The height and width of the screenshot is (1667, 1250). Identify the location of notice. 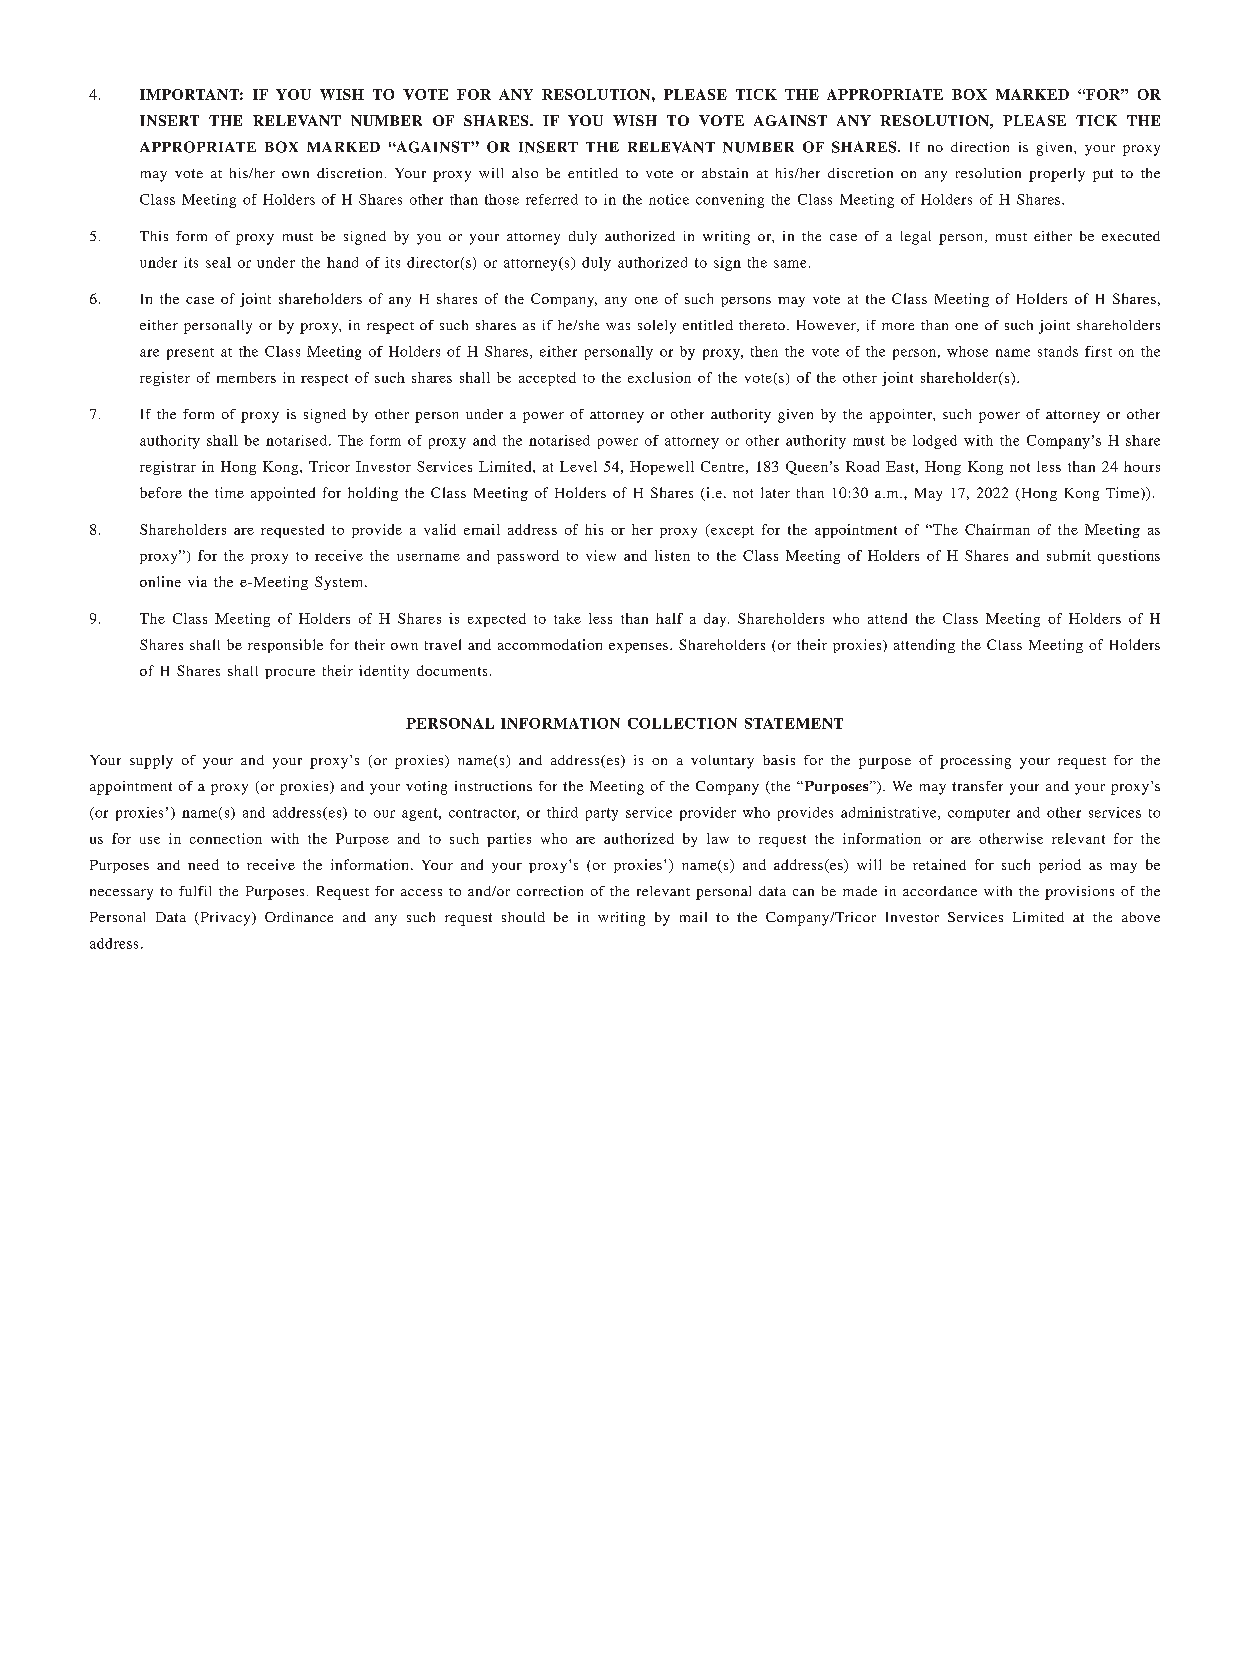
(669, 199).
